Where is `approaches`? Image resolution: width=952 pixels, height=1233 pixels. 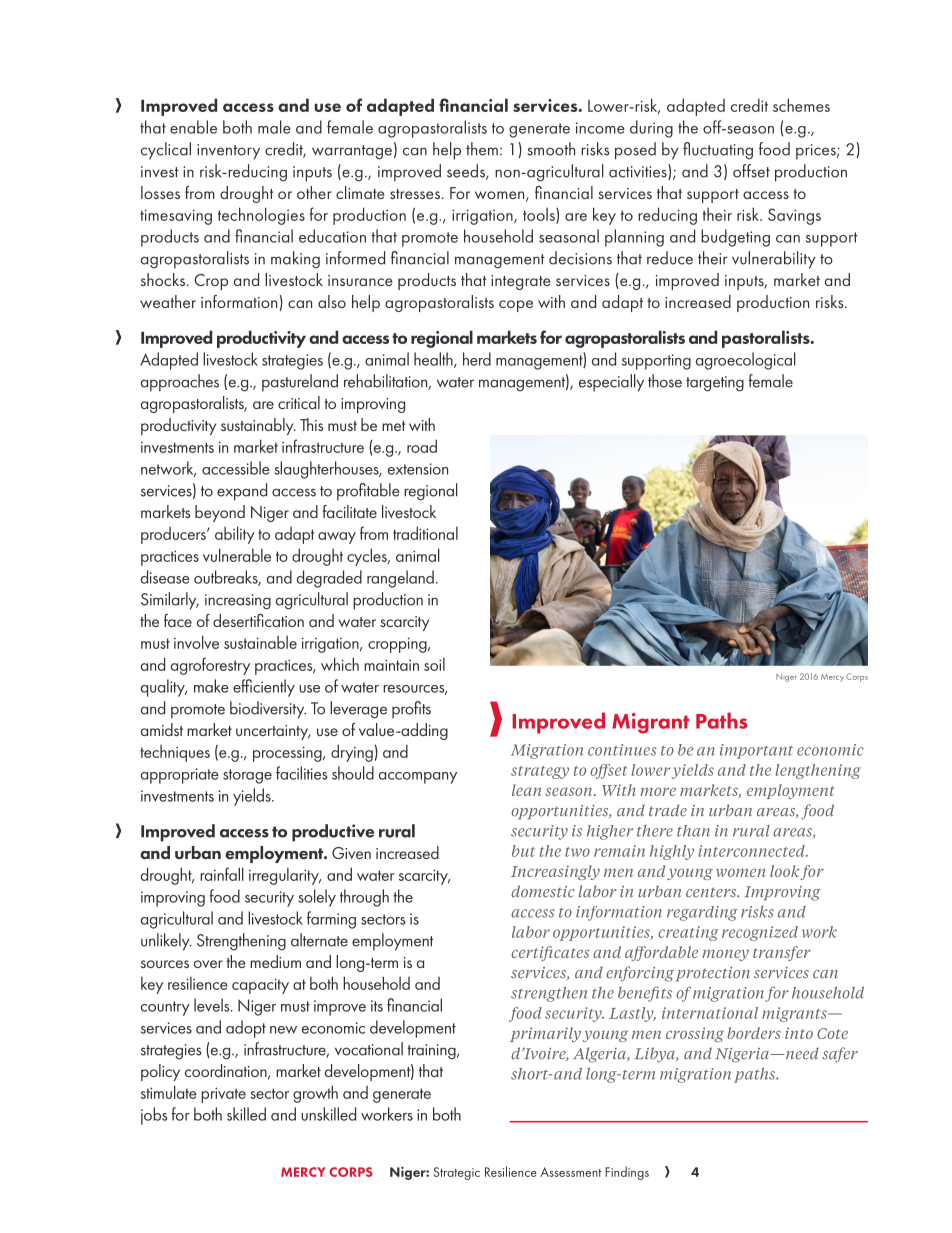
approaches is located at coordinates (180, 383).
